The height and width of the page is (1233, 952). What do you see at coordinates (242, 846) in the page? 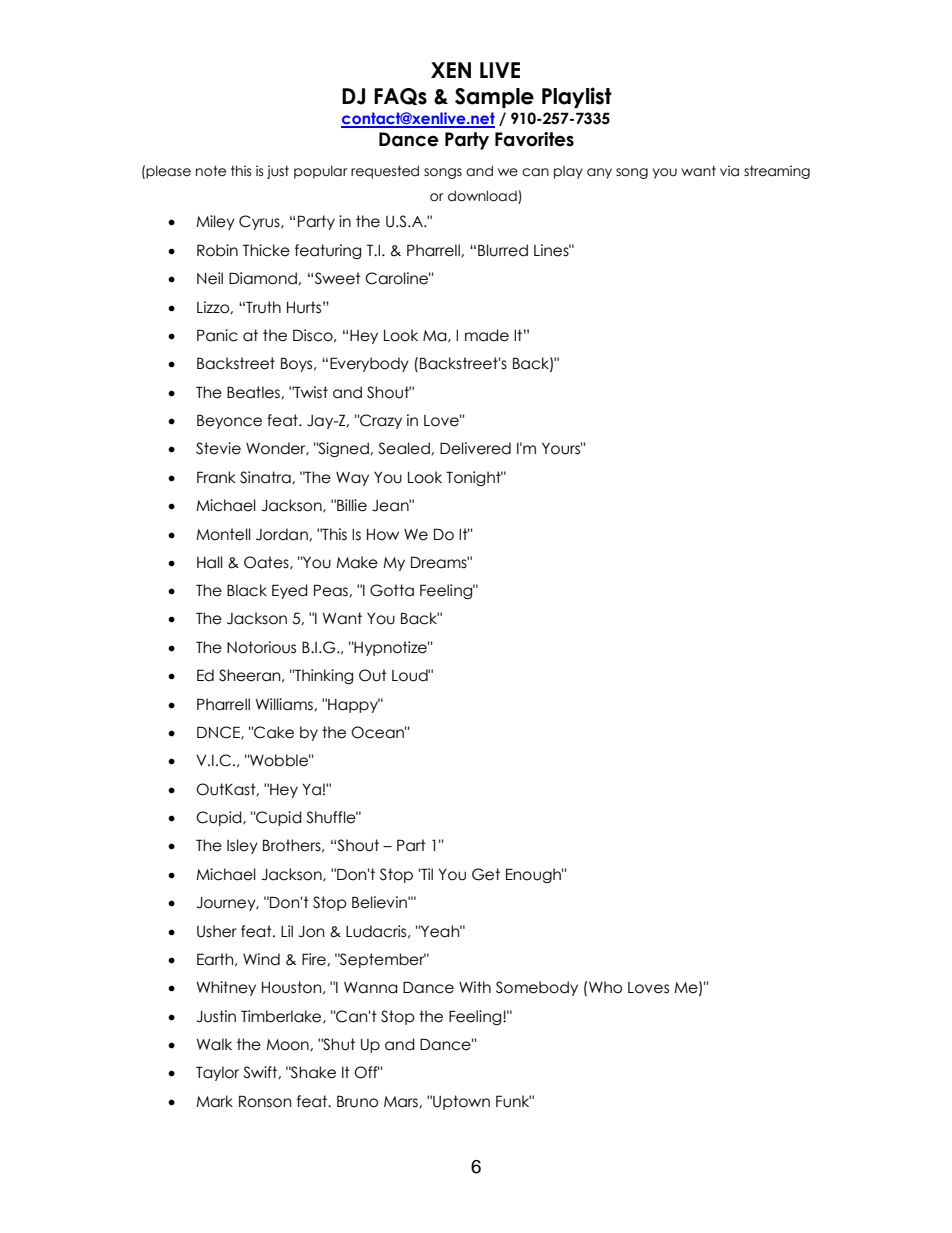
I see `Isley` at bounding box center [242, 846].
